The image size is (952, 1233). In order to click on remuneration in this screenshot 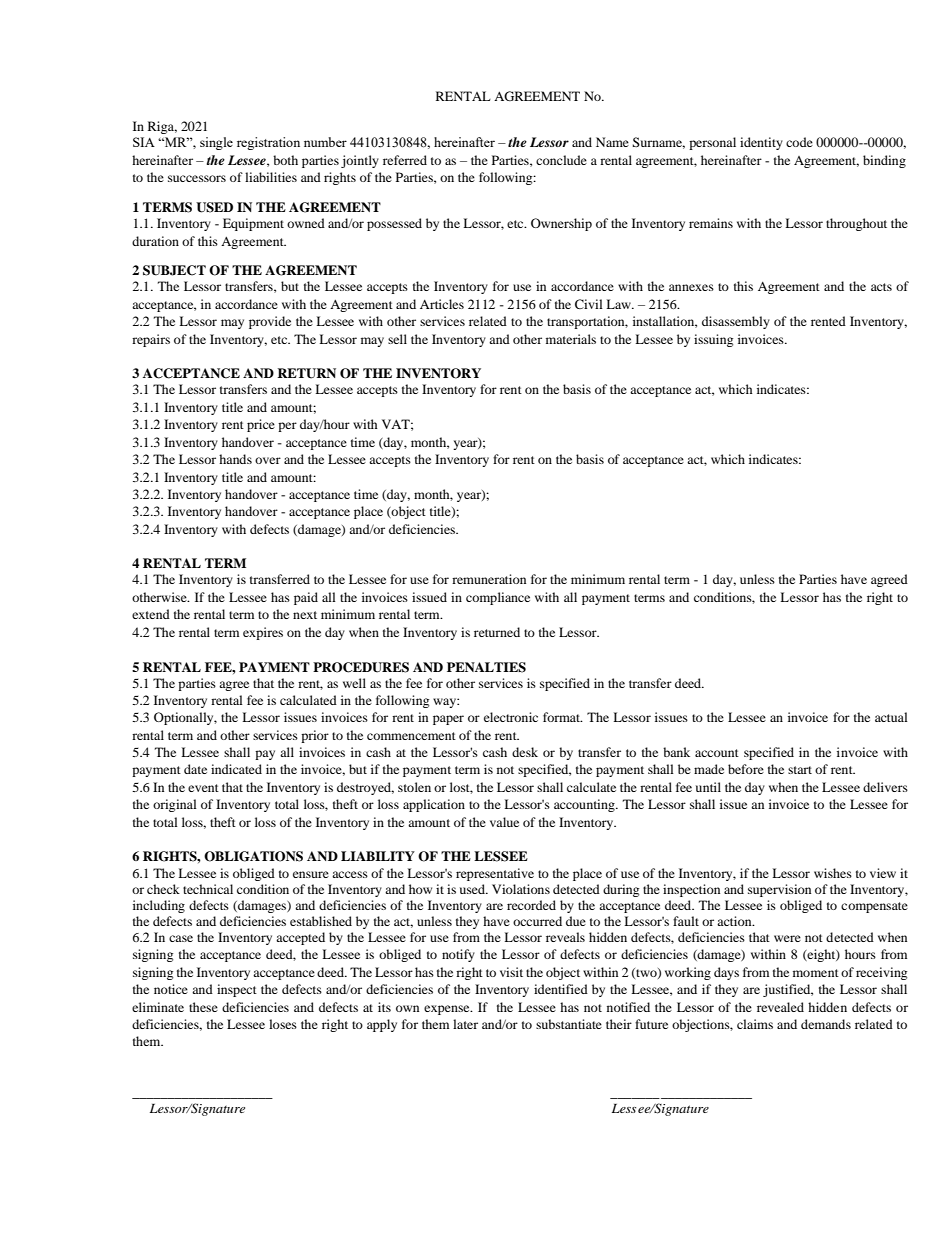, I will do `click(489, 579)`.
